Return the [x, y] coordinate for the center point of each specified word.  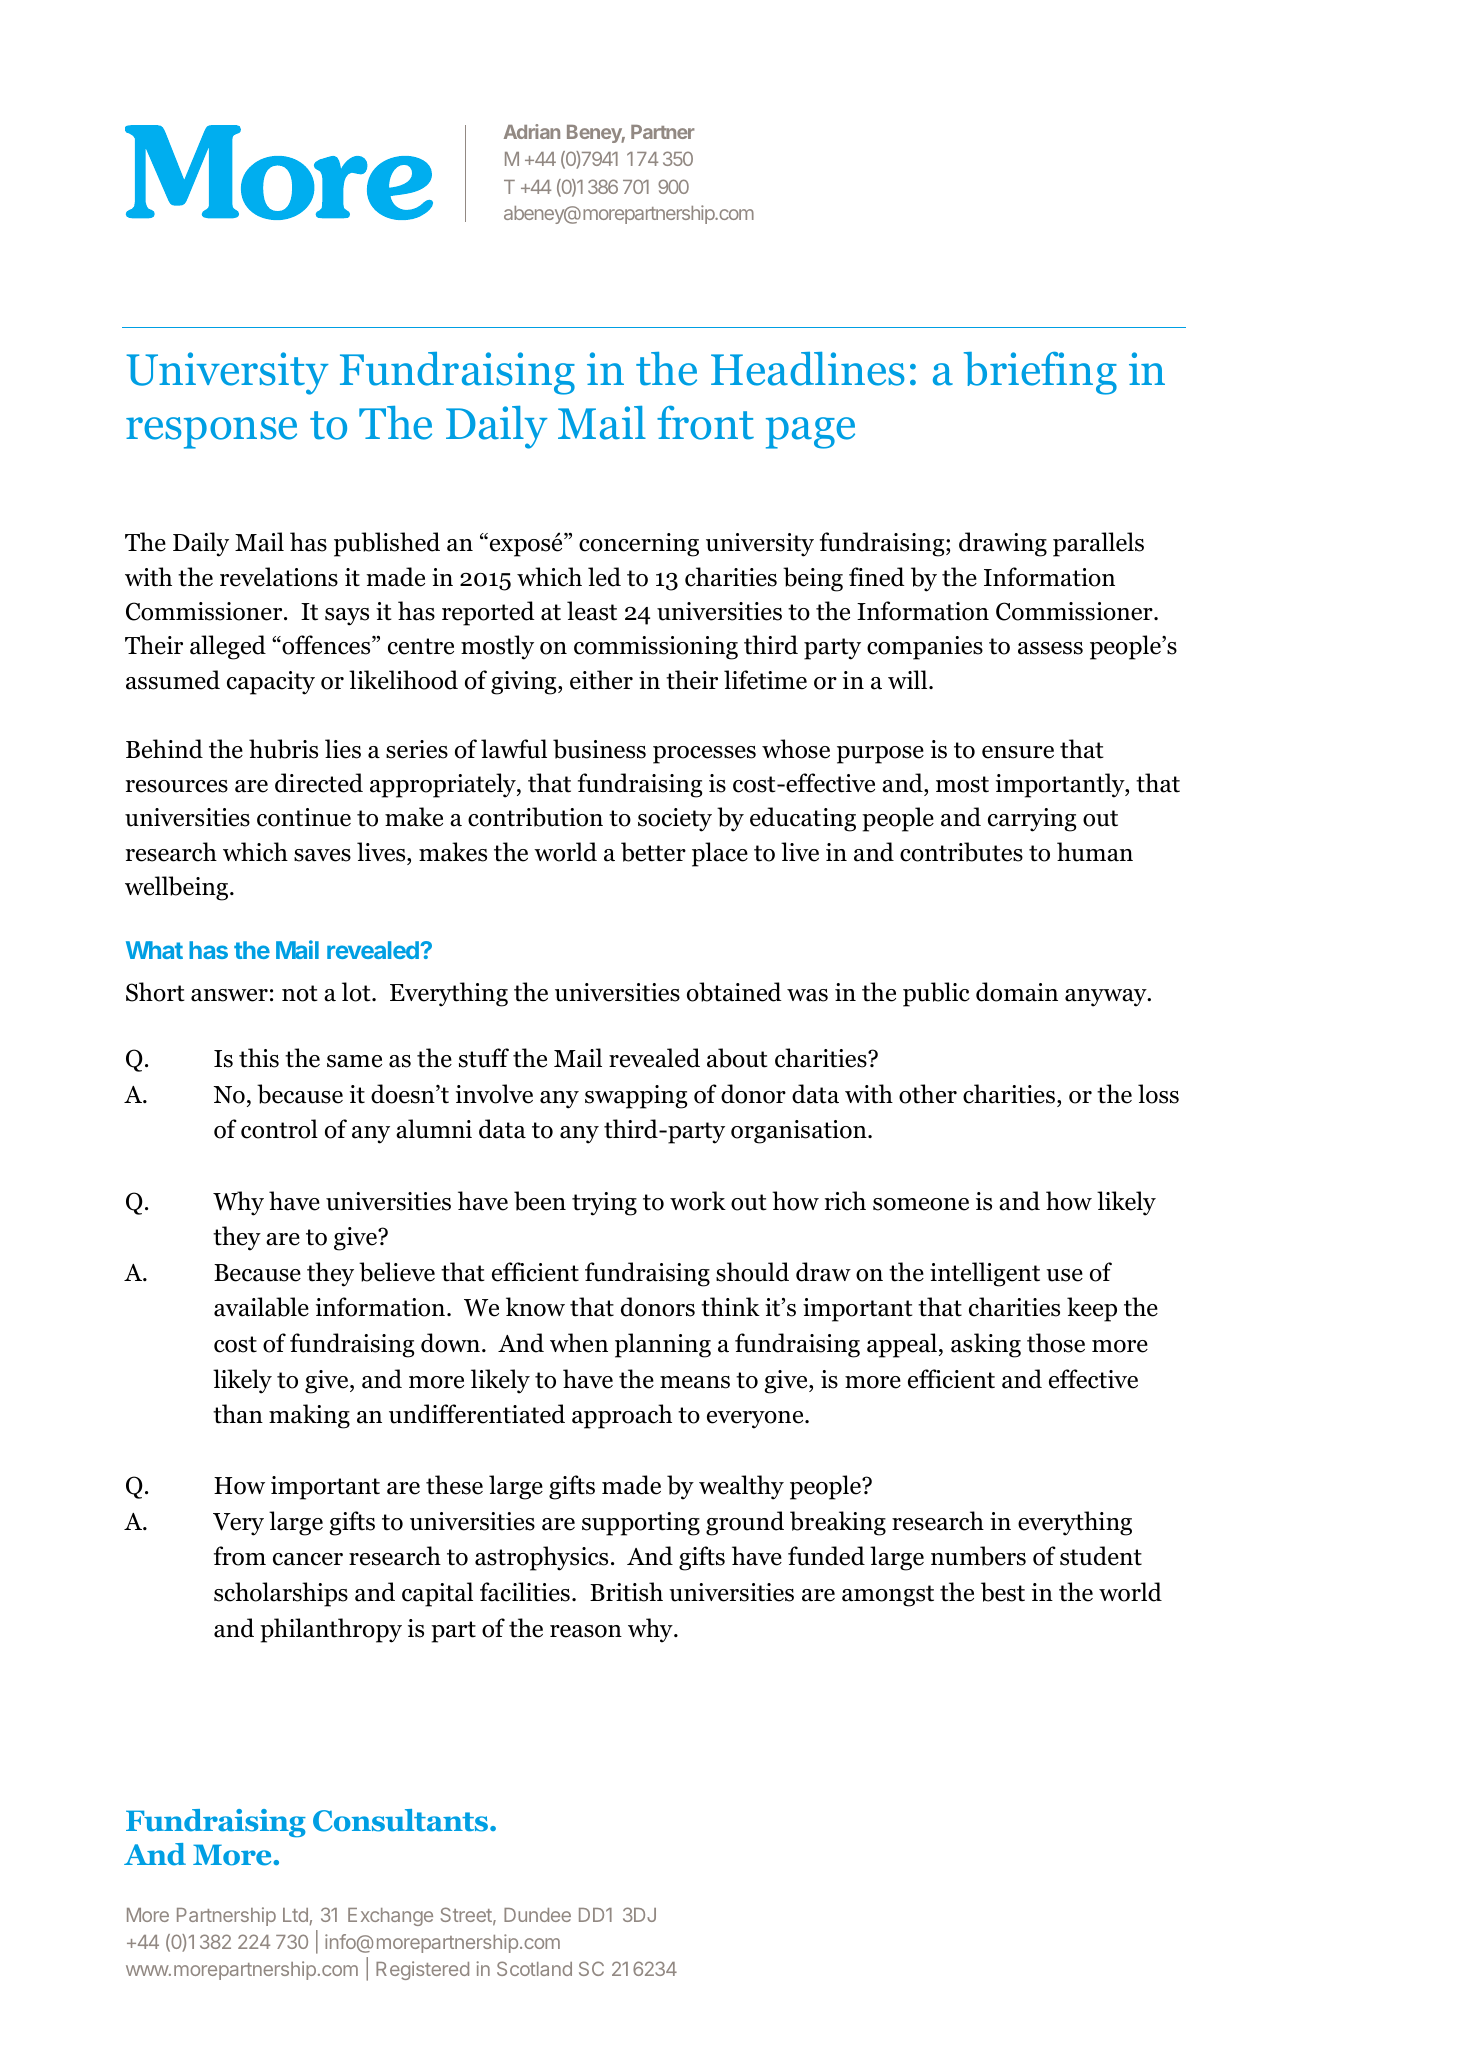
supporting [641, 1524]
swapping [636, 1097]
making [309, 1416]
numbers [978, 1556]
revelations [279, 577]
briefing [1040, 373]
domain [1017, 992]
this [259, 1058]
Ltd [295, 1915]
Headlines [808, 369]
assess [1050, 648]
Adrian [532, 131]
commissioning [656, 648]
